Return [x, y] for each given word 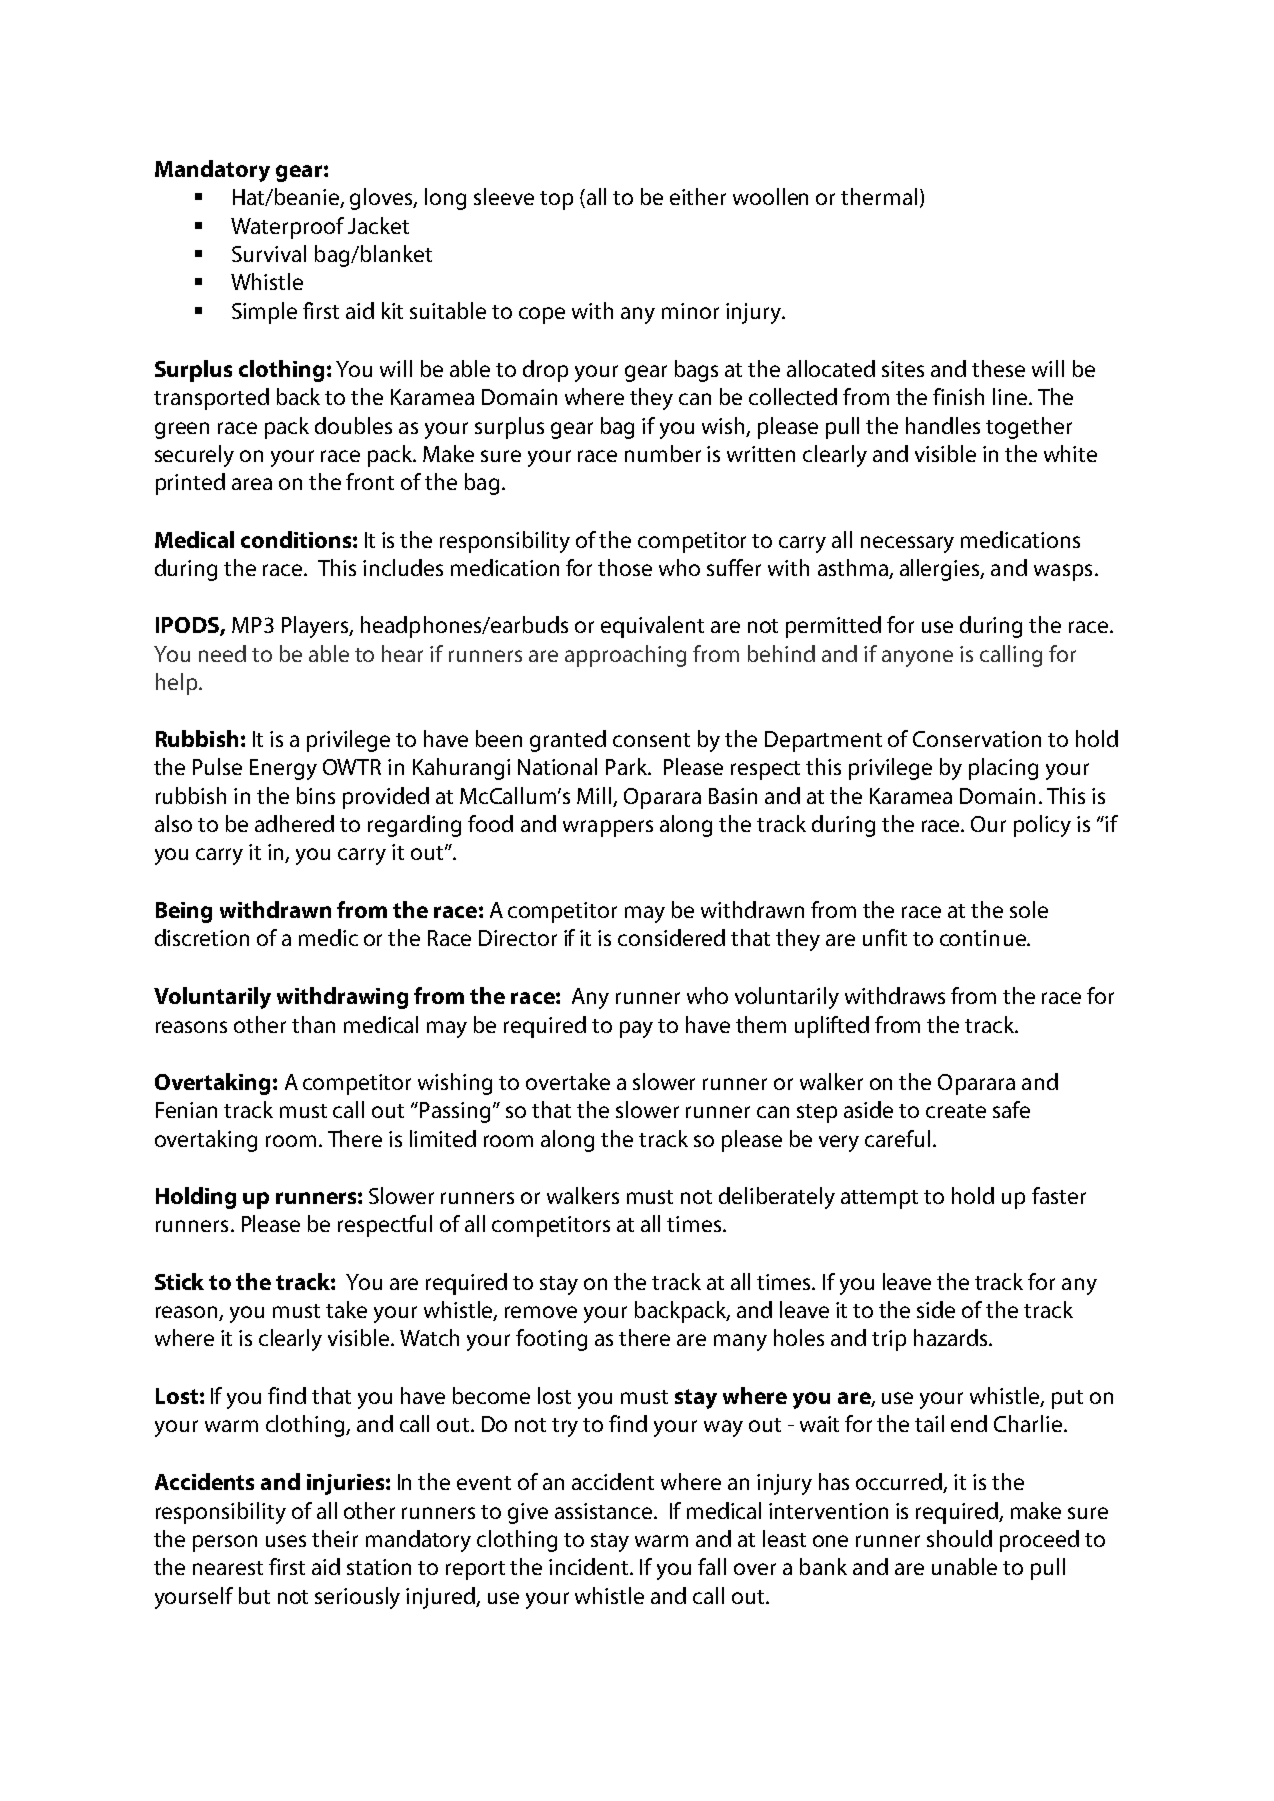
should [959, 1538]
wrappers [608, 828]
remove [541, 1312]
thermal [879, 196]
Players [316, 627]
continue [984, 938]
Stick [179, 1281]
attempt [879, 1199]
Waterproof [287, 228]
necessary [907, 544]
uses [286, 1541]
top [556, 200]
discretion [202, 937]
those [625, 567]
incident [590, 1566]
